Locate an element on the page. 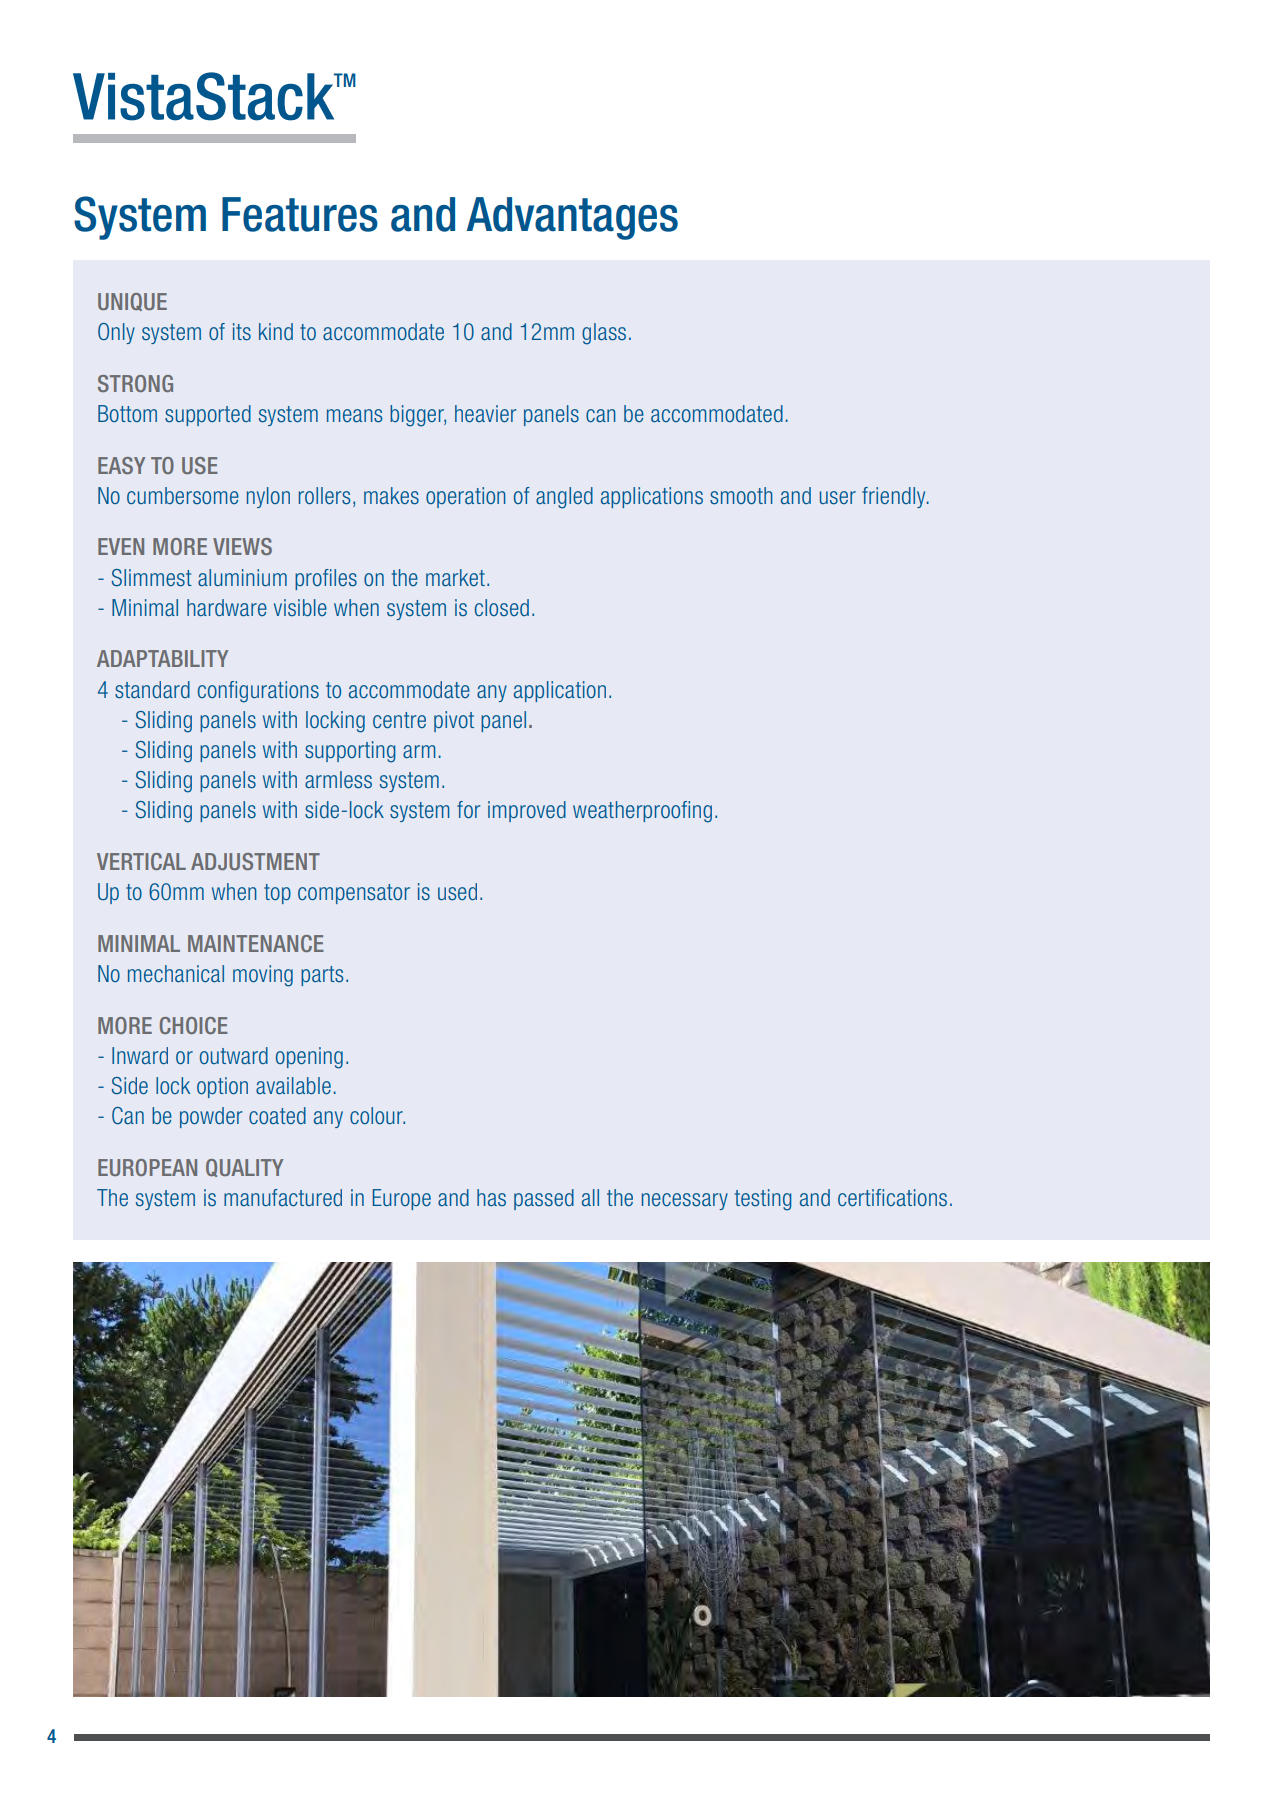 This image has width=1283, height=1814. Features is located at coordinates (300, 214).
